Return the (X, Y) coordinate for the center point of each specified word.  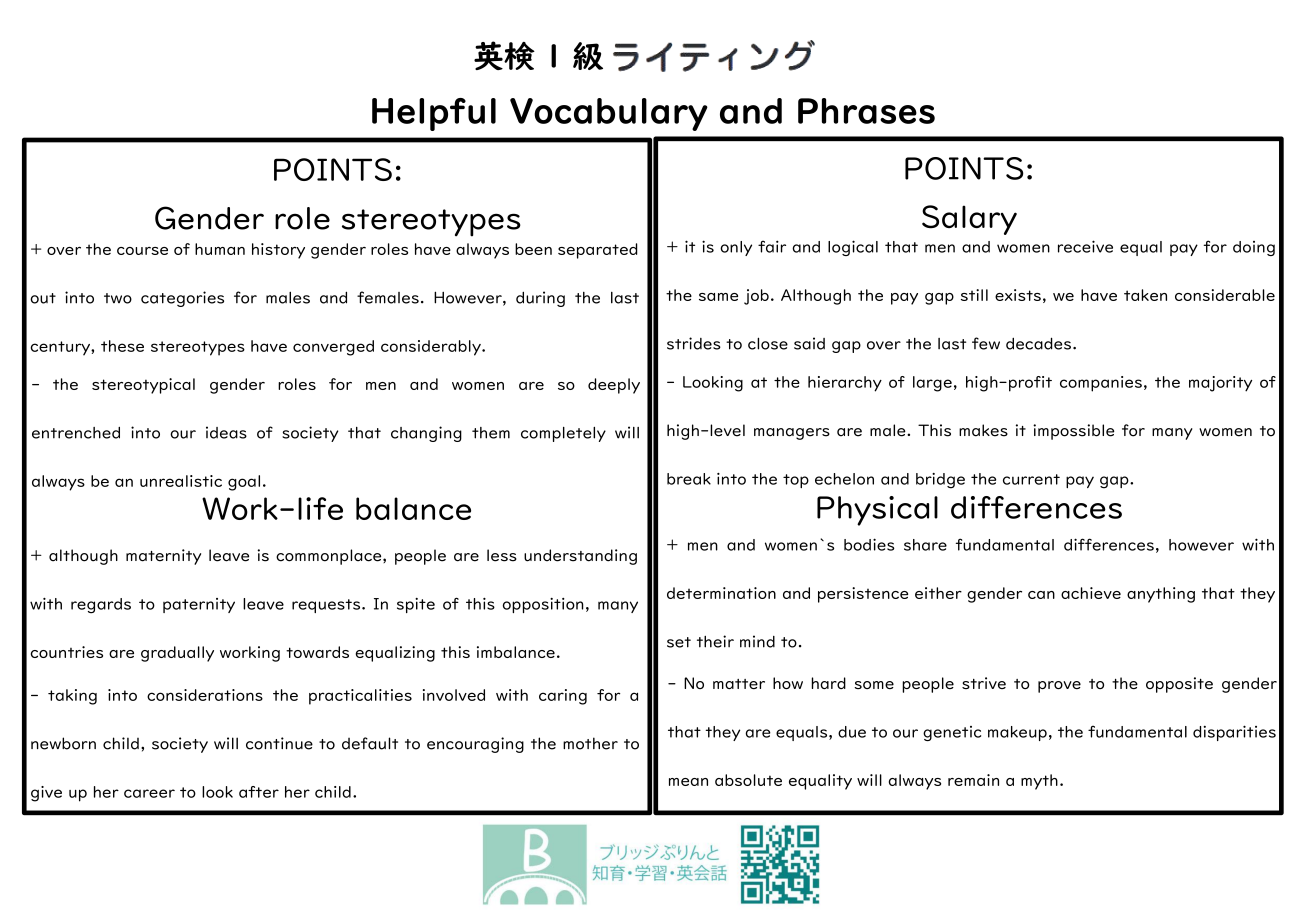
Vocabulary (609, 114)
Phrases (866, 111)
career (149, 793)
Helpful (434, 114)
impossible (1074, 432)
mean (688, 782)
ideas (226, 432)
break (689, 479)
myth (1039, 782)
